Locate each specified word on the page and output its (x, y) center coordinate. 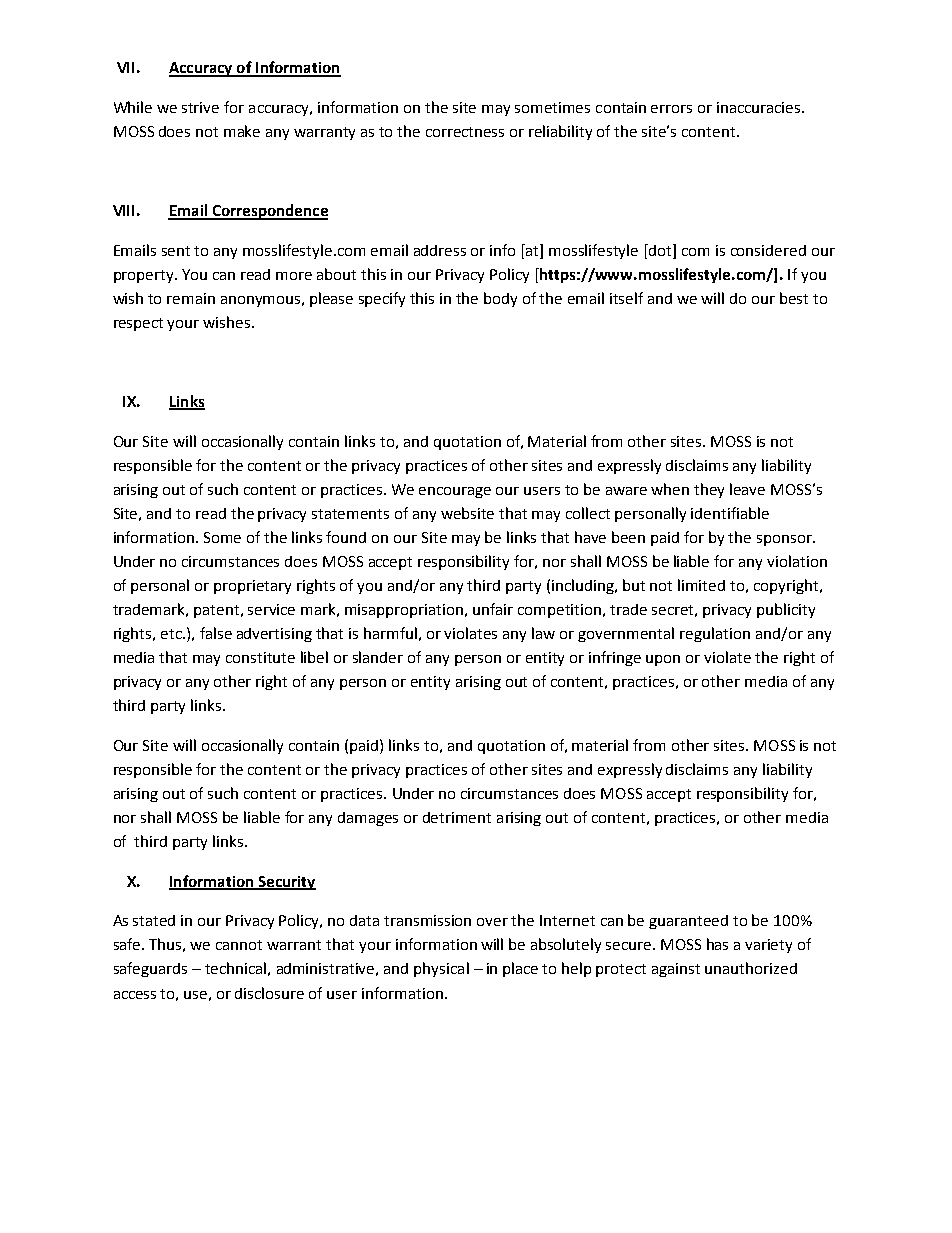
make (242, 131)
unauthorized (751, 968)
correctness (465, 132)
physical (441, 969)
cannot (239, 945)
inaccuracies (760, 107)
